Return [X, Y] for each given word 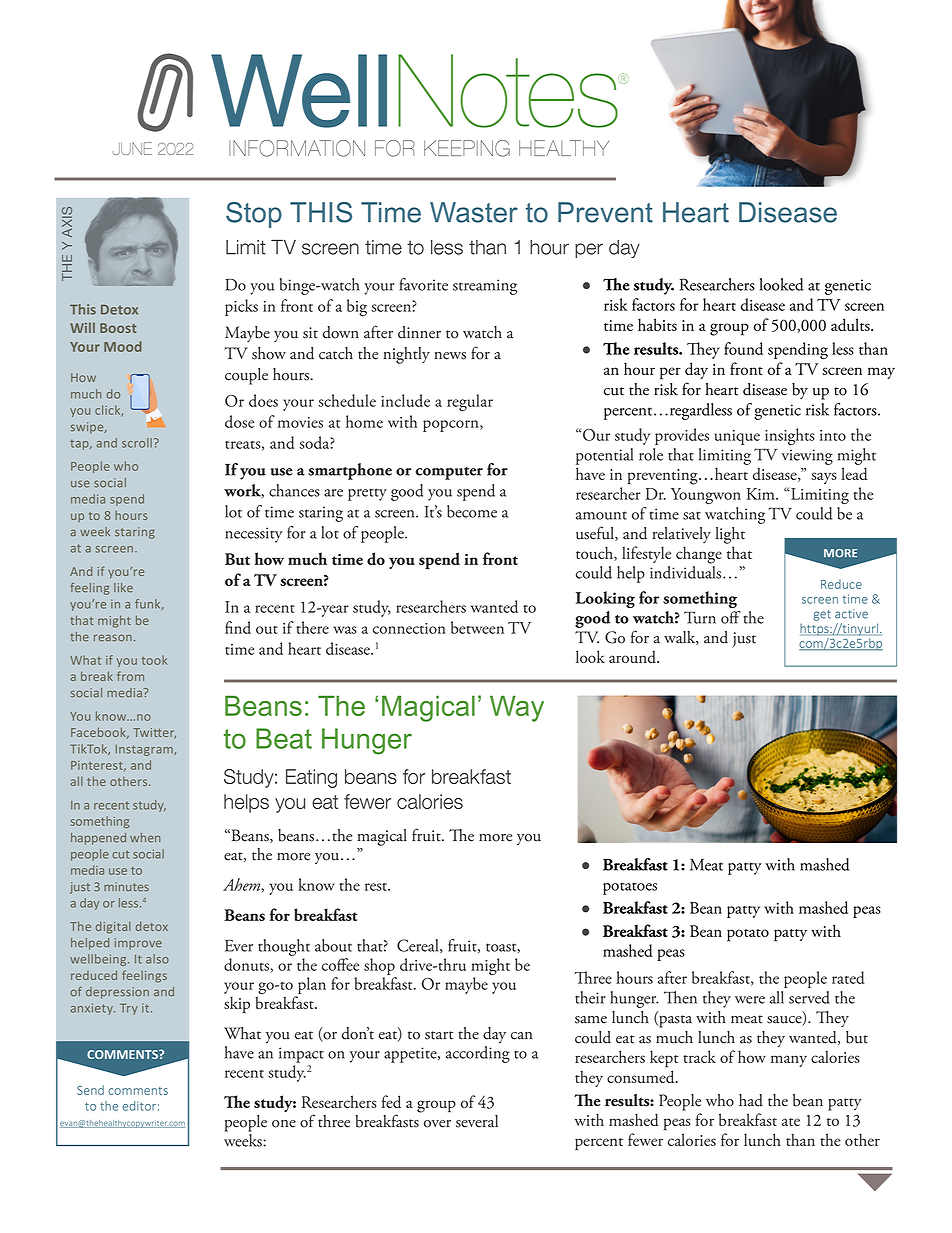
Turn [700, 617]
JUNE [132, 148]
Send [90, 1090]
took [154, 660]
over [437, 1124]
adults [851, 324]
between [477, 627]
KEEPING [467, 148]
